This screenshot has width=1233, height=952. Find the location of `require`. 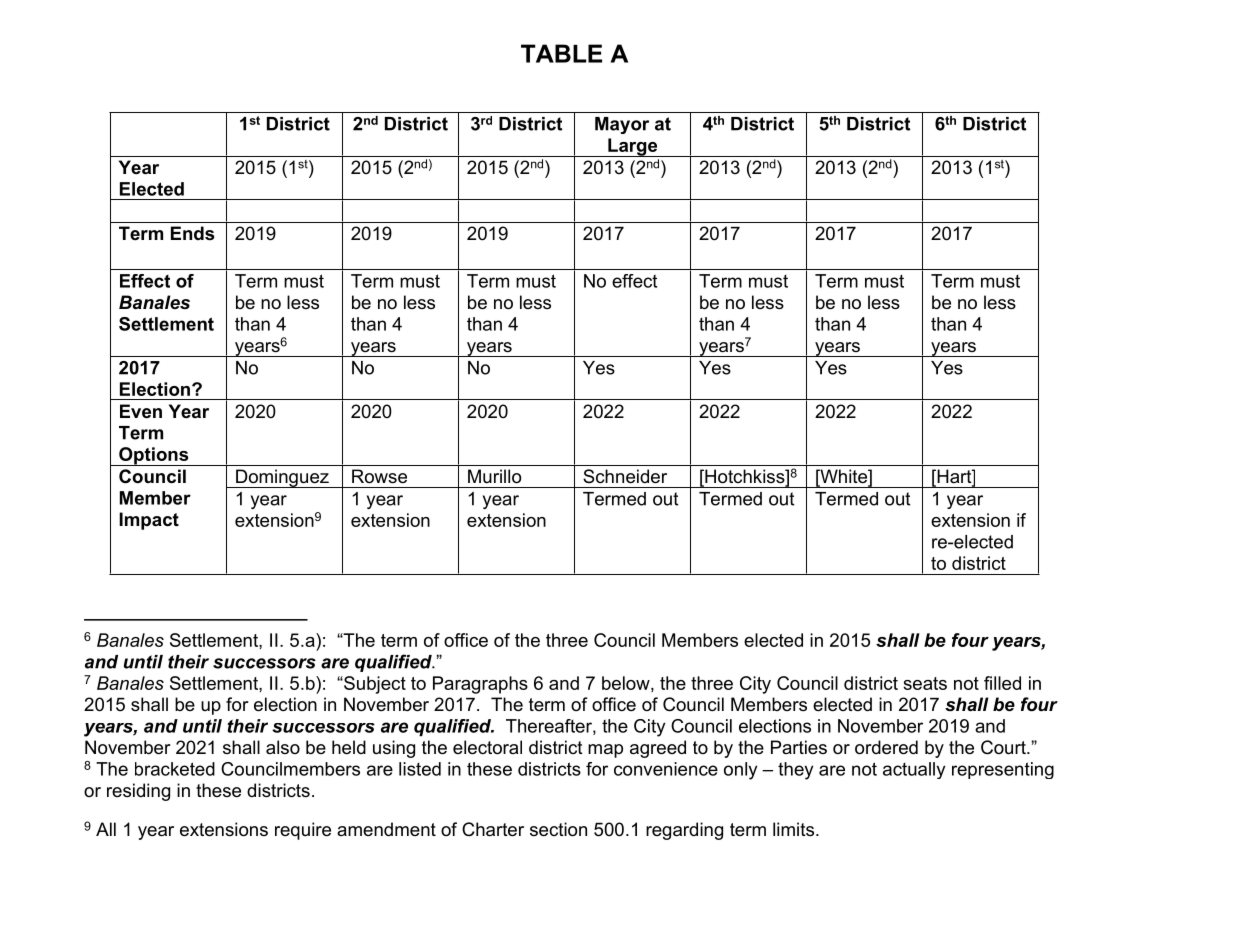

require is located at coordinates (303, 831).
